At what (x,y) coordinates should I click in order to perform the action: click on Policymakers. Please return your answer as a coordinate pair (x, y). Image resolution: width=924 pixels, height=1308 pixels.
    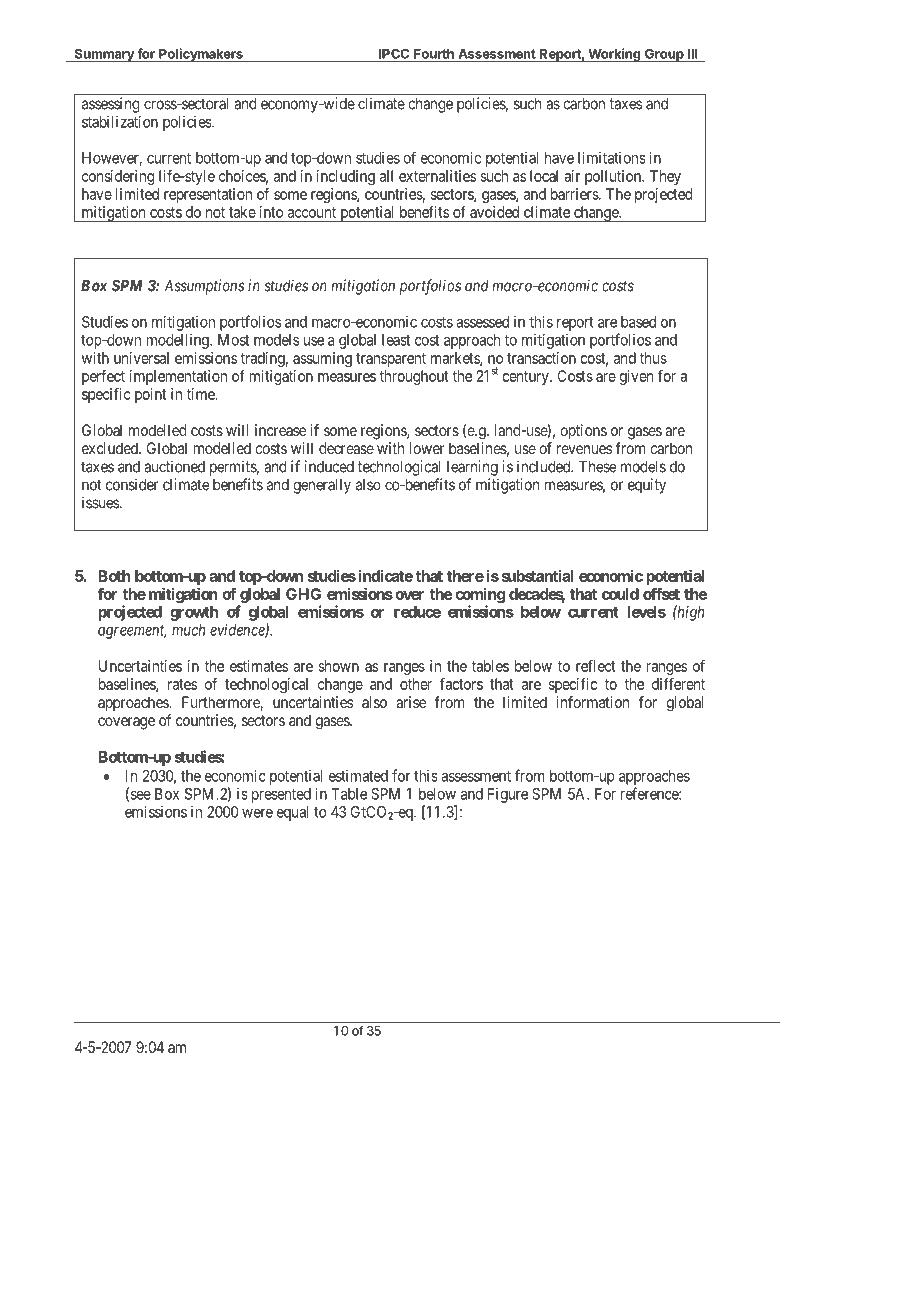
    Looking at the image, I should click on (201, 55).
